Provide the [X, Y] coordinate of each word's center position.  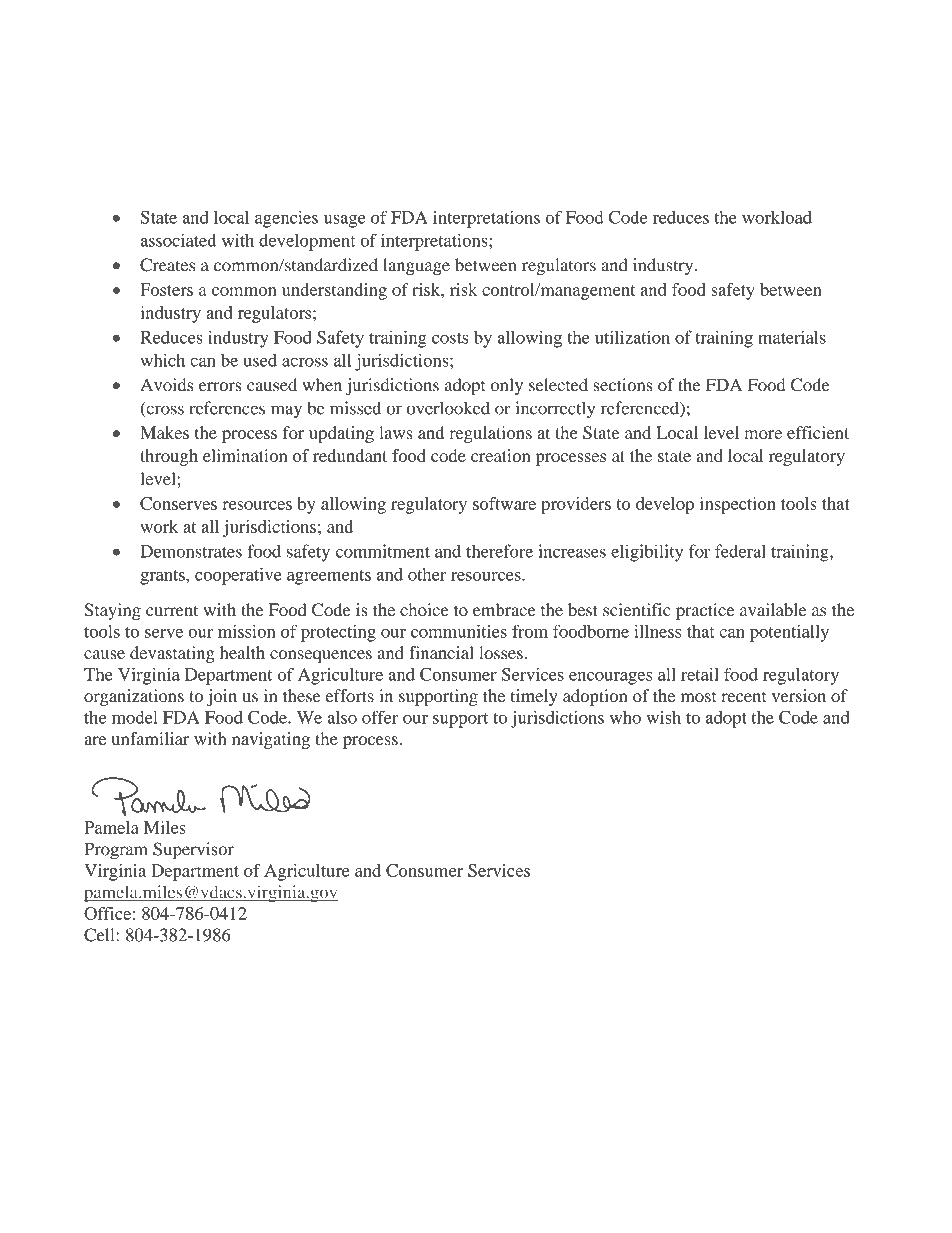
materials [792, 337]
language [416, 266]
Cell [100, 935]
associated [178, 240]
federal [740, 551]
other [427, 574]
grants [163, 577]
